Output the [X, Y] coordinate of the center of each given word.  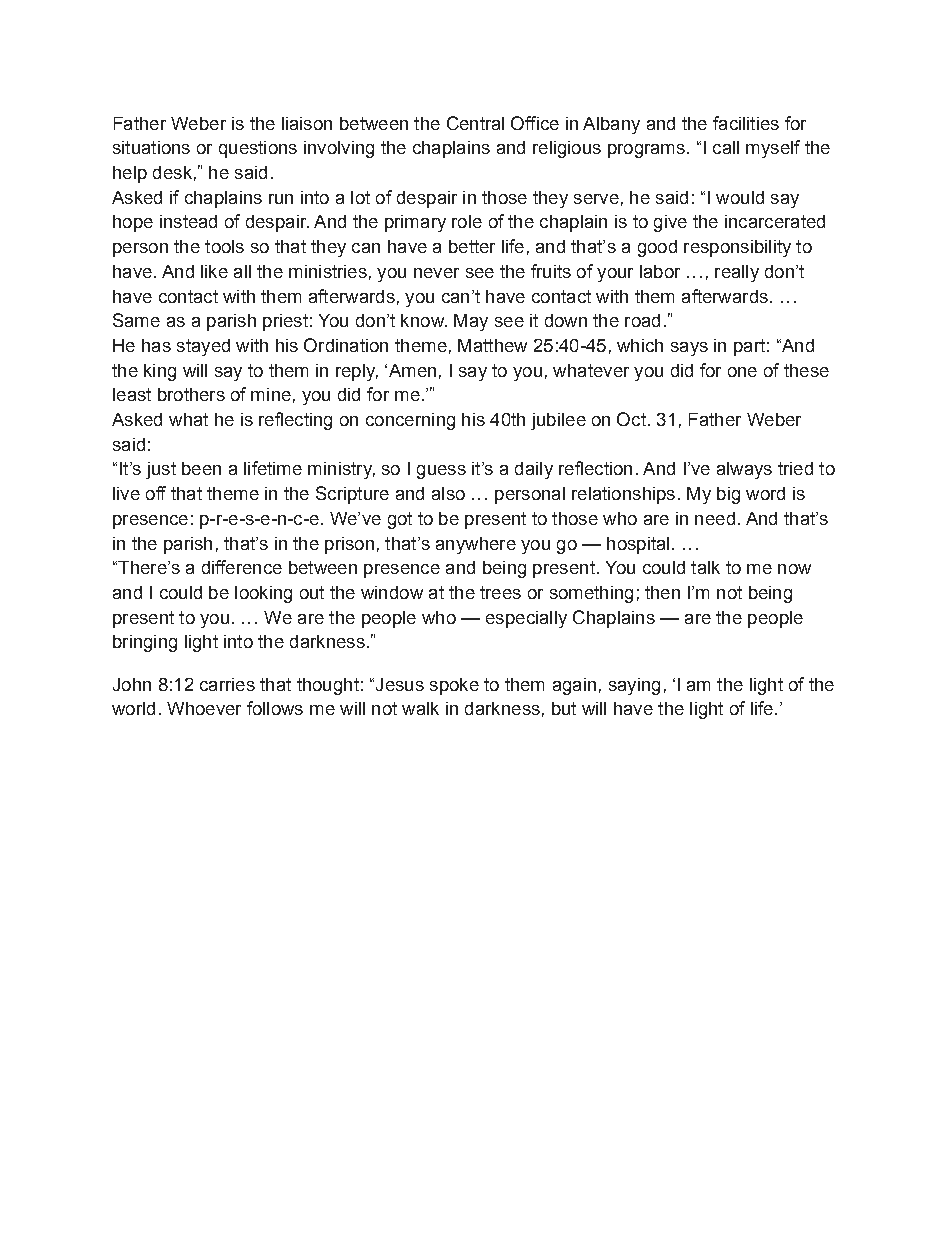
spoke [454, 686]
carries [227, 684]
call [726, 147]
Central [475, 123]
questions [258, 149]
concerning [410, 421]
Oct [631, 419]
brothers [191, 394]
